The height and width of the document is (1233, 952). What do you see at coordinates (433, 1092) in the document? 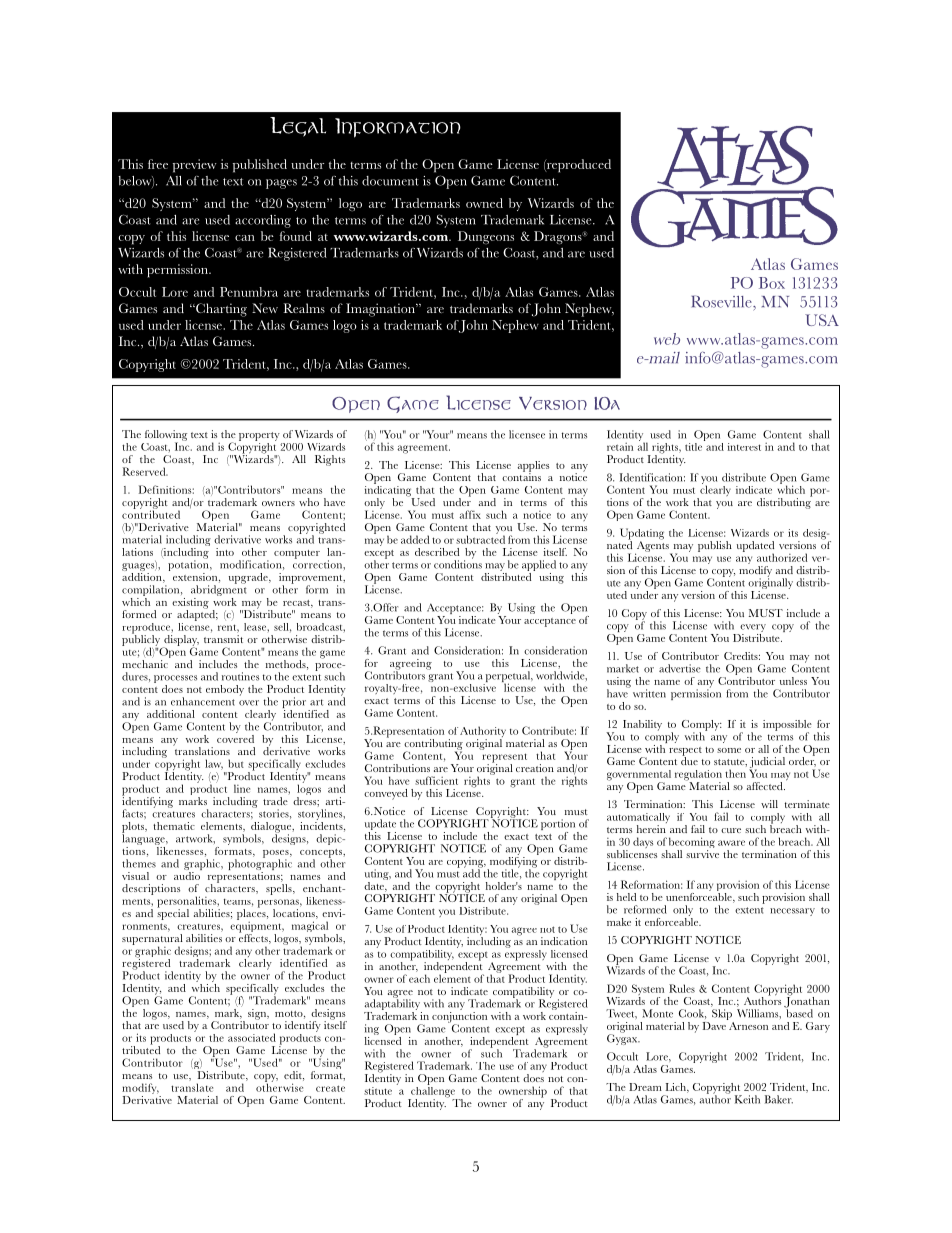
I see `challenge` at bounding box center [433, 1092].
